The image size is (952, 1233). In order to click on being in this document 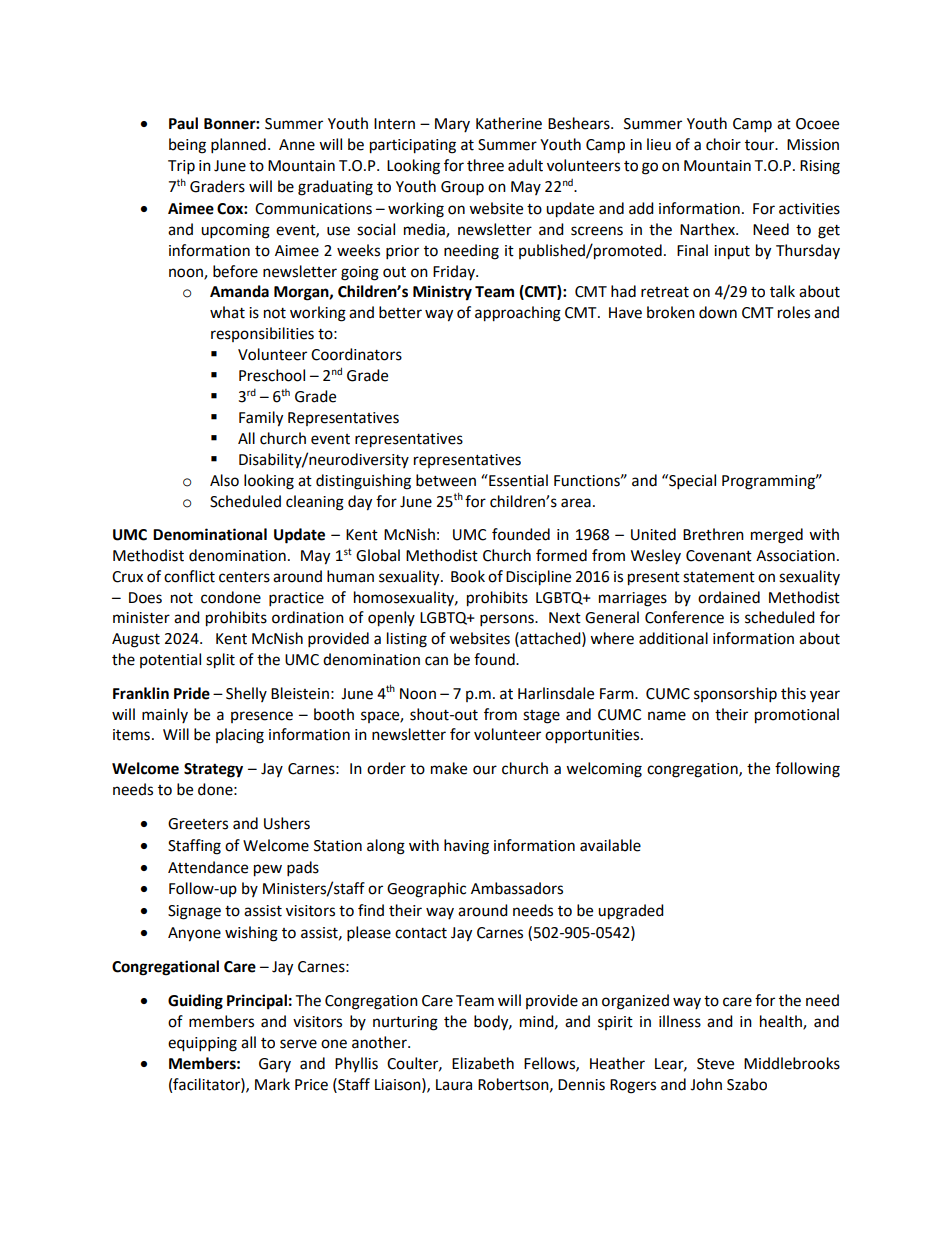, I will do `click(187, 146)`.
